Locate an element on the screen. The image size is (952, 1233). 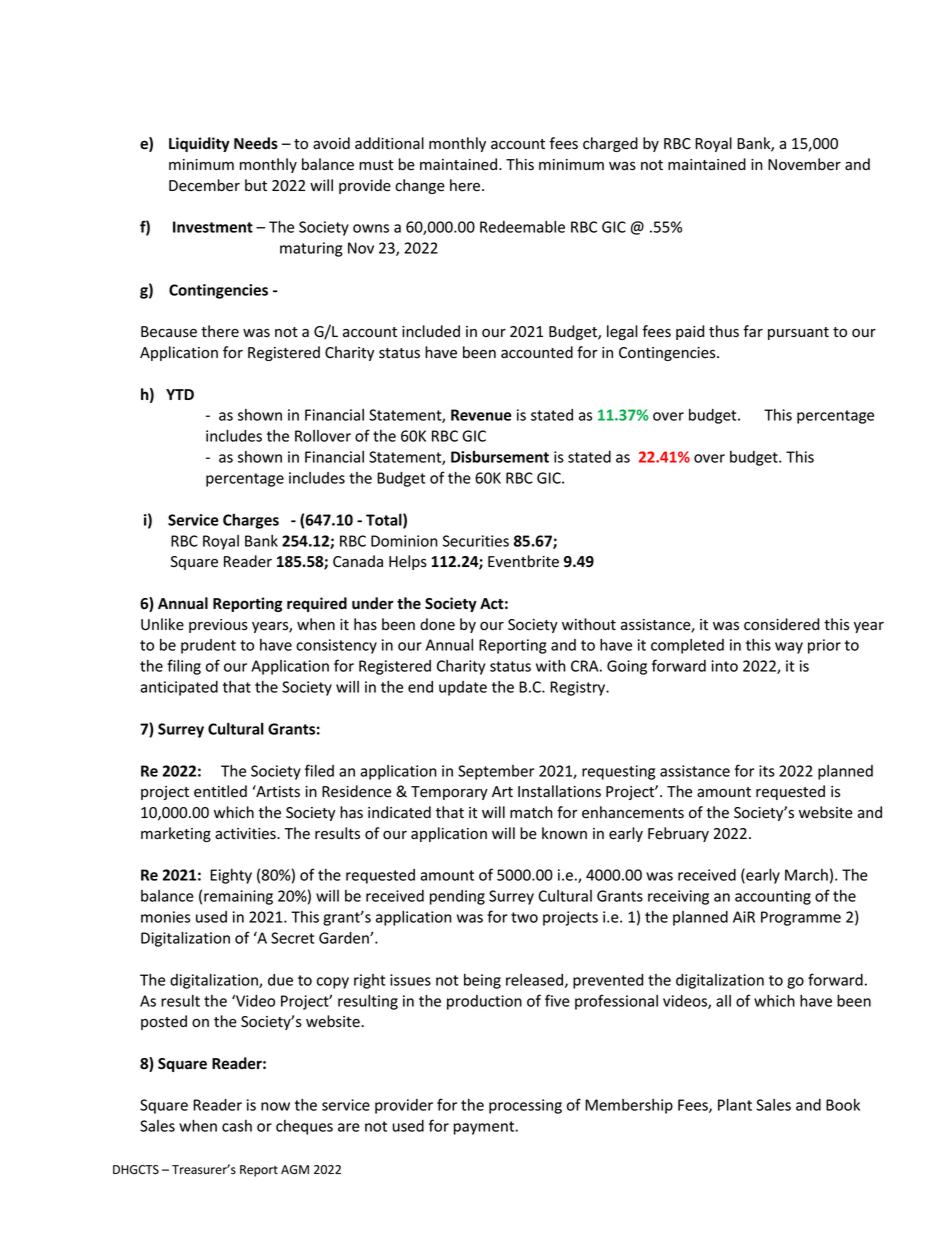
far is located at coordinates (753, 331).
